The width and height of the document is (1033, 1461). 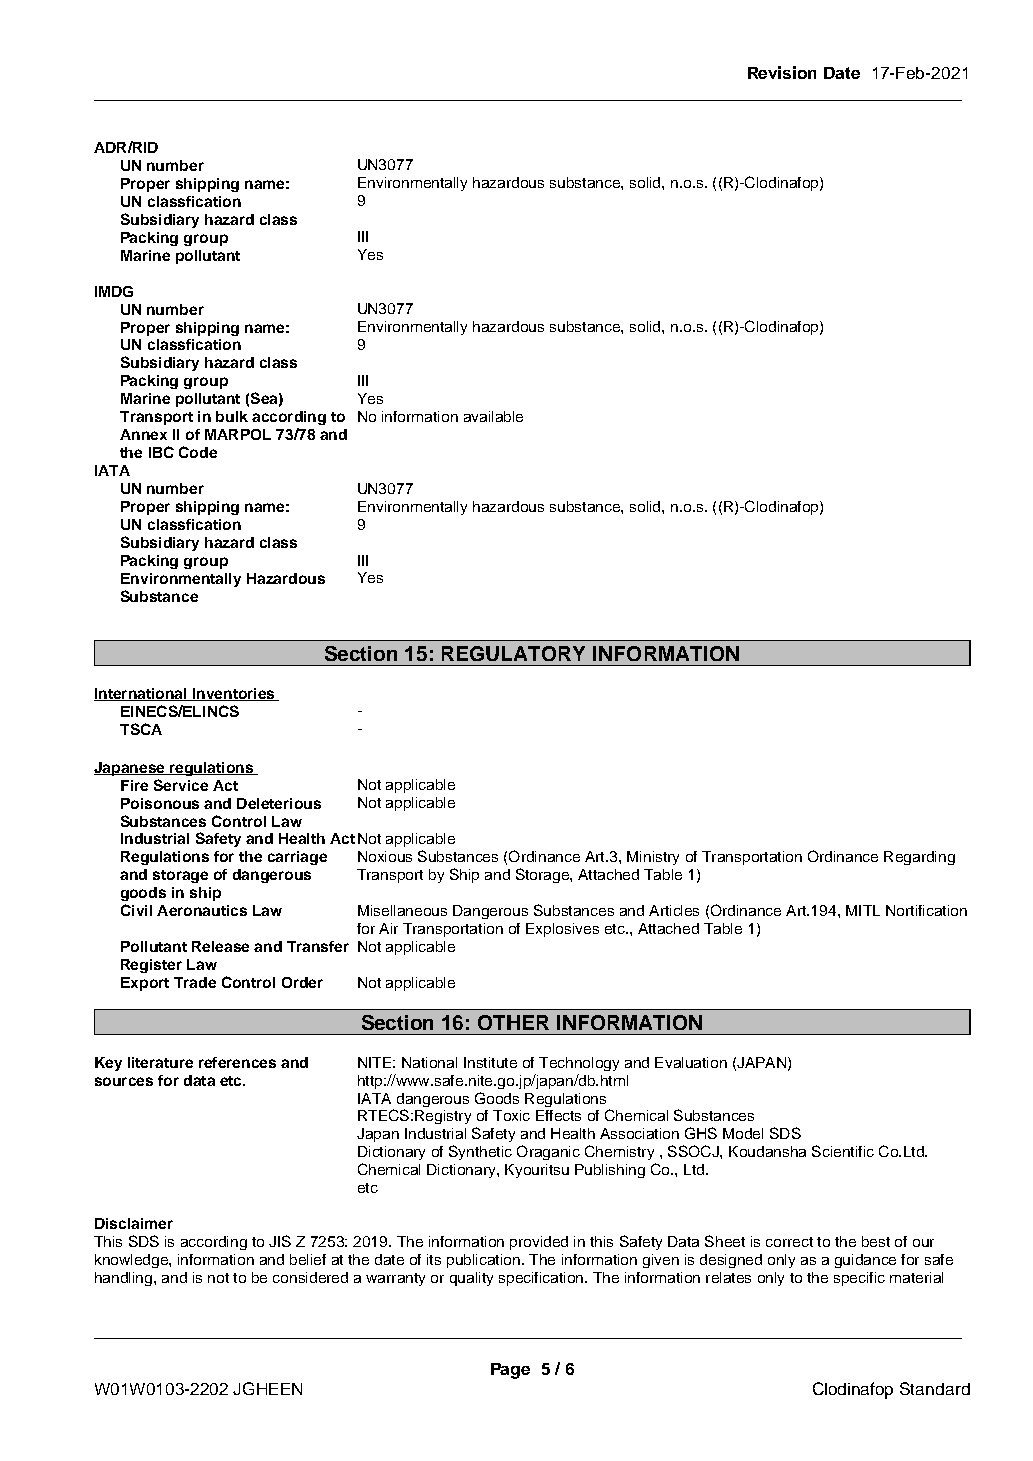 I want to click on bulk, so click(x=232, y=416).
